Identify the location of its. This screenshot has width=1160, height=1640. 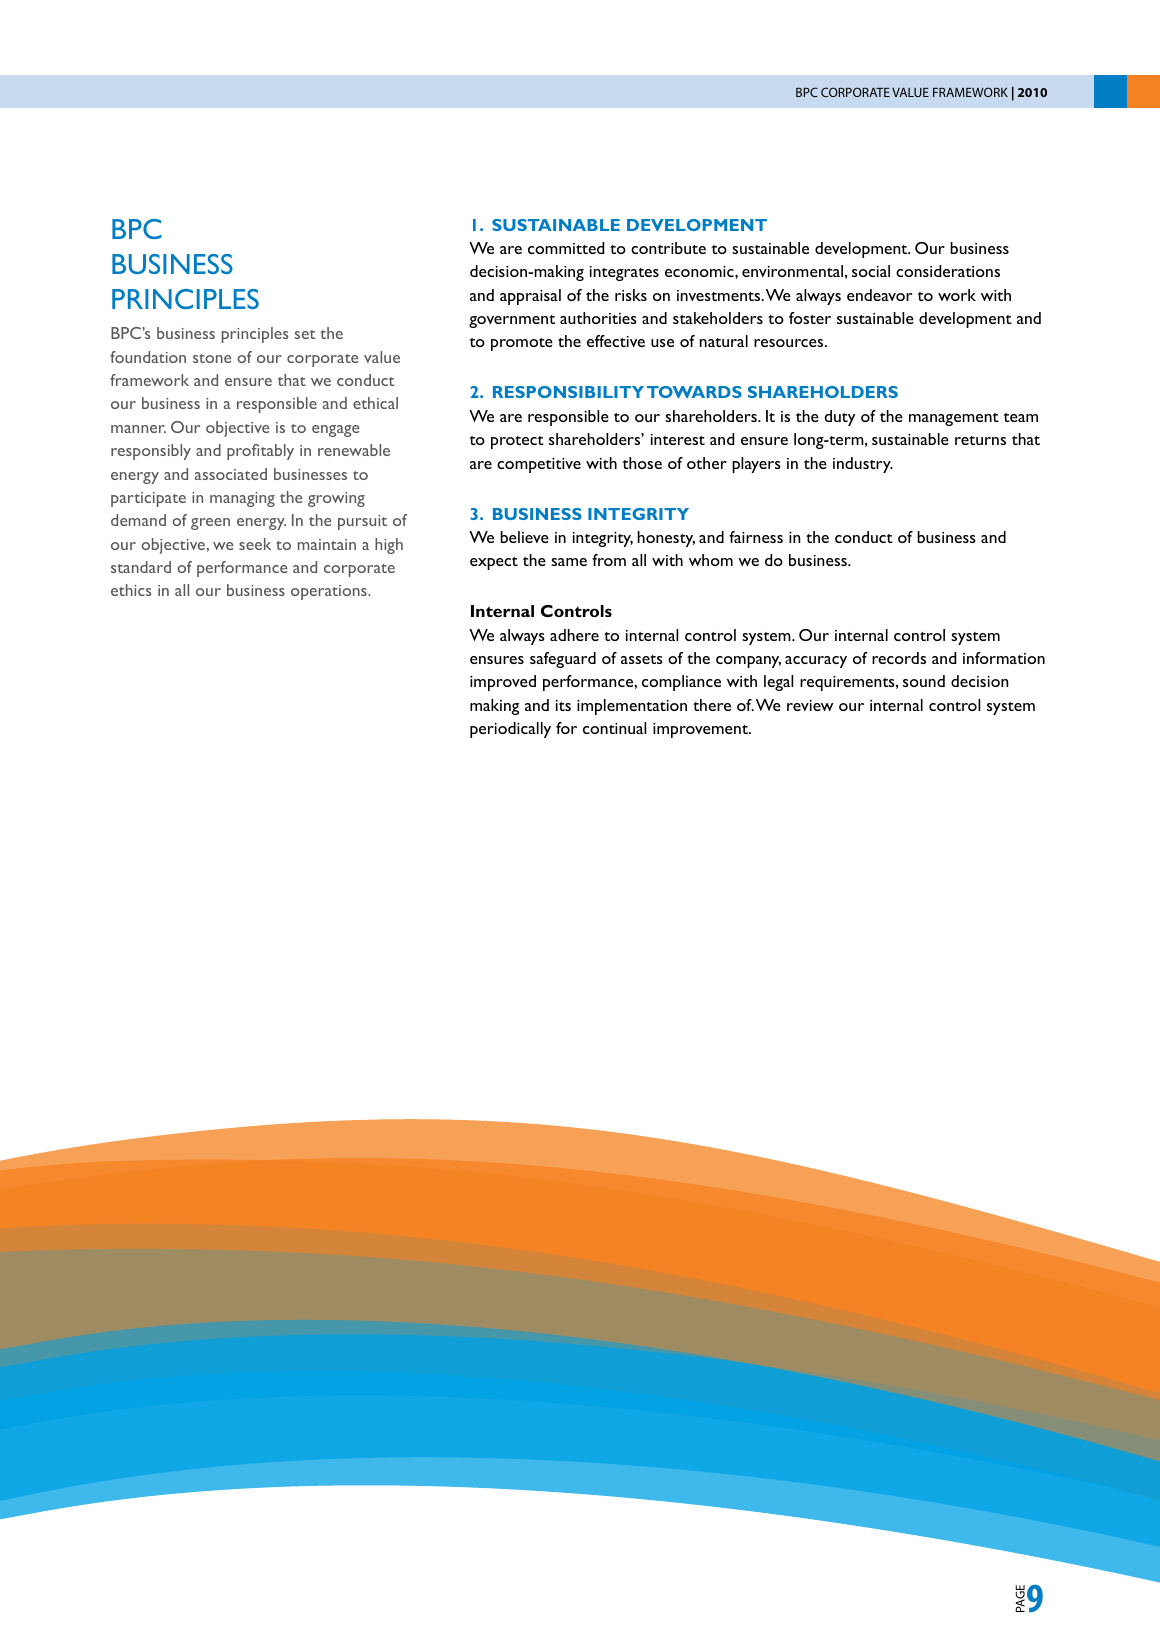
(563, 705).
